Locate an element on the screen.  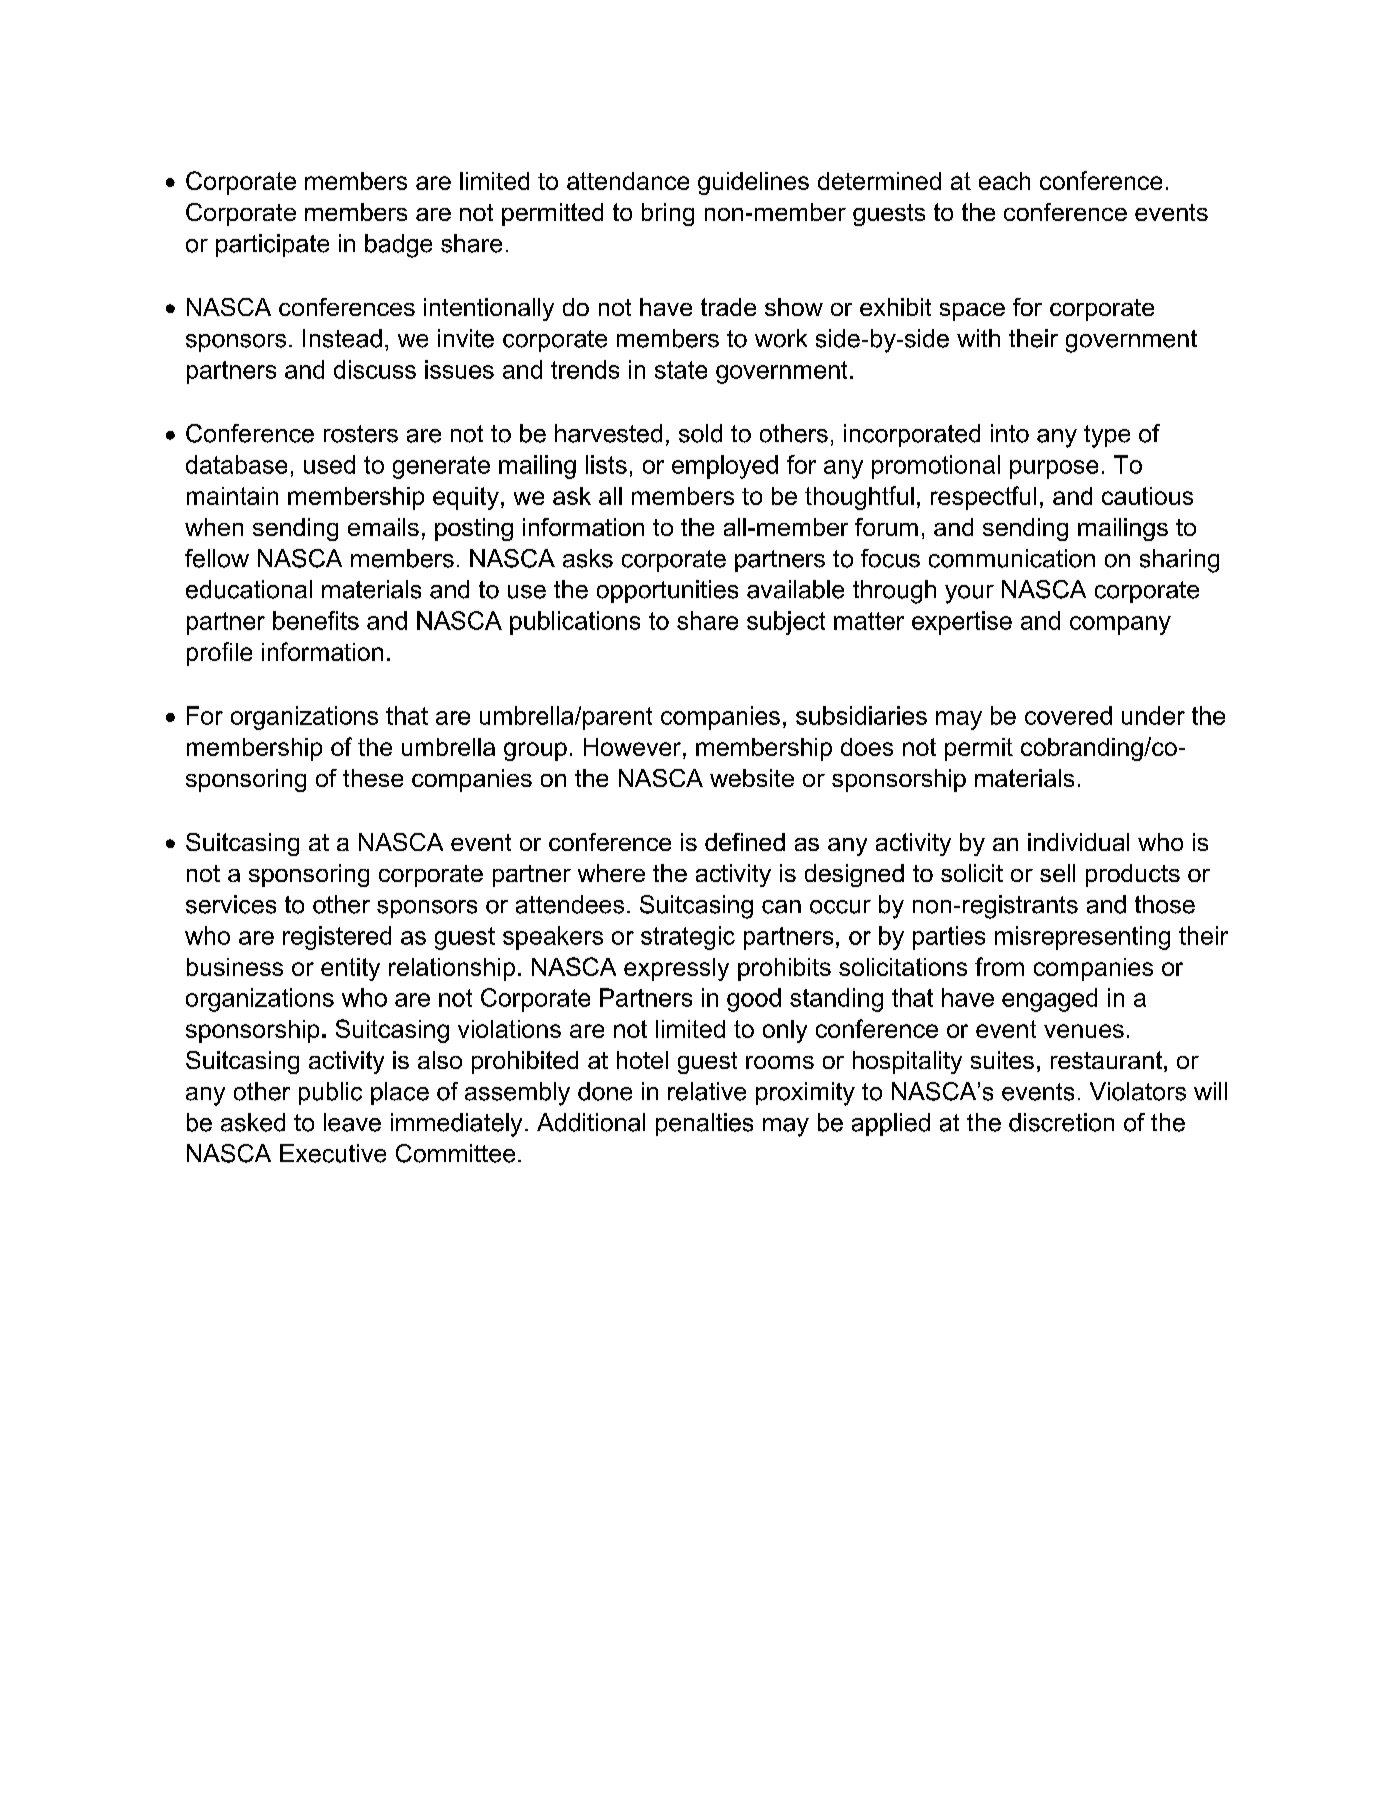
company is located at coordinates (1120, 625).
